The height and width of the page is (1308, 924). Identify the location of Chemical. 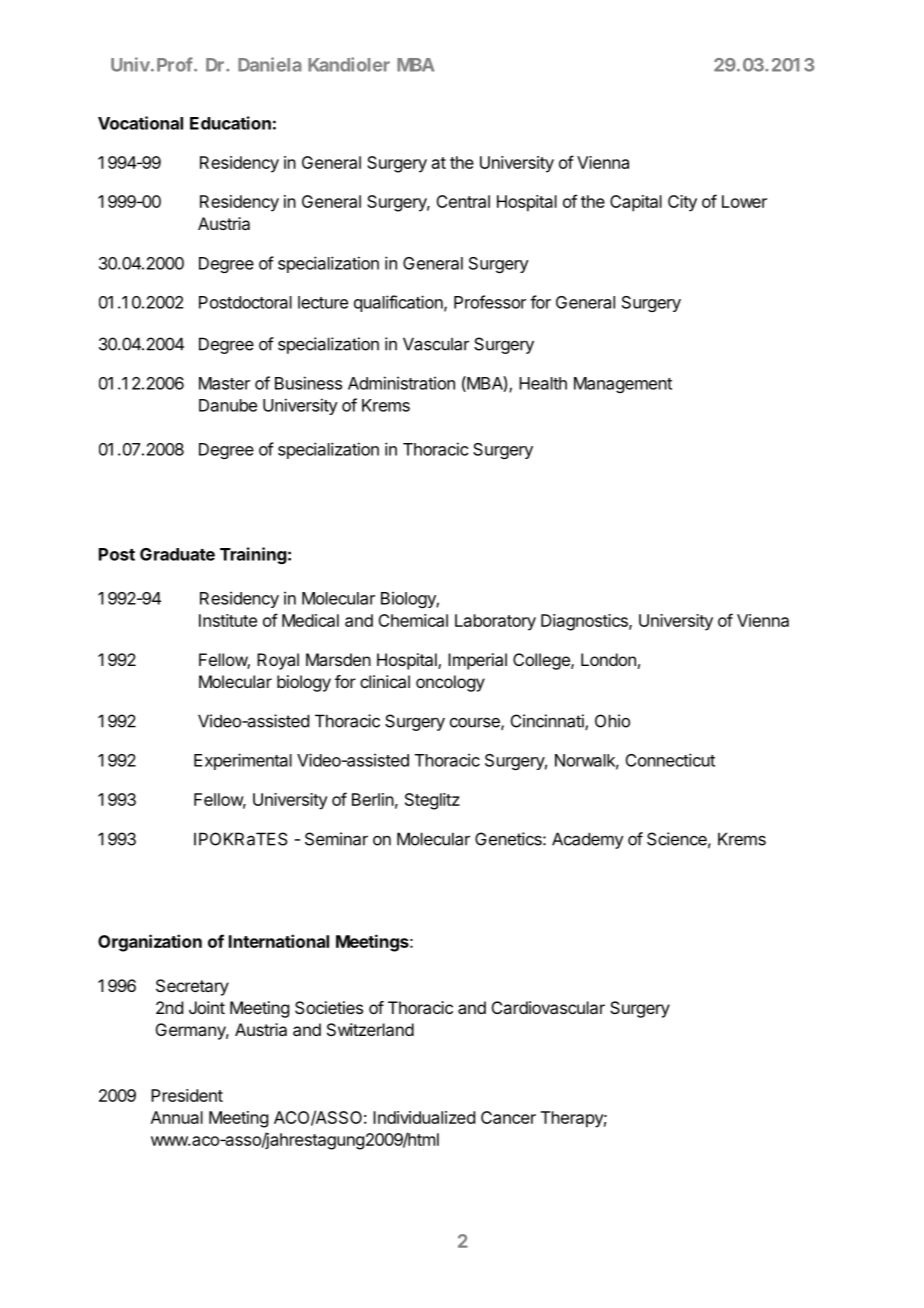
(413, 620).
